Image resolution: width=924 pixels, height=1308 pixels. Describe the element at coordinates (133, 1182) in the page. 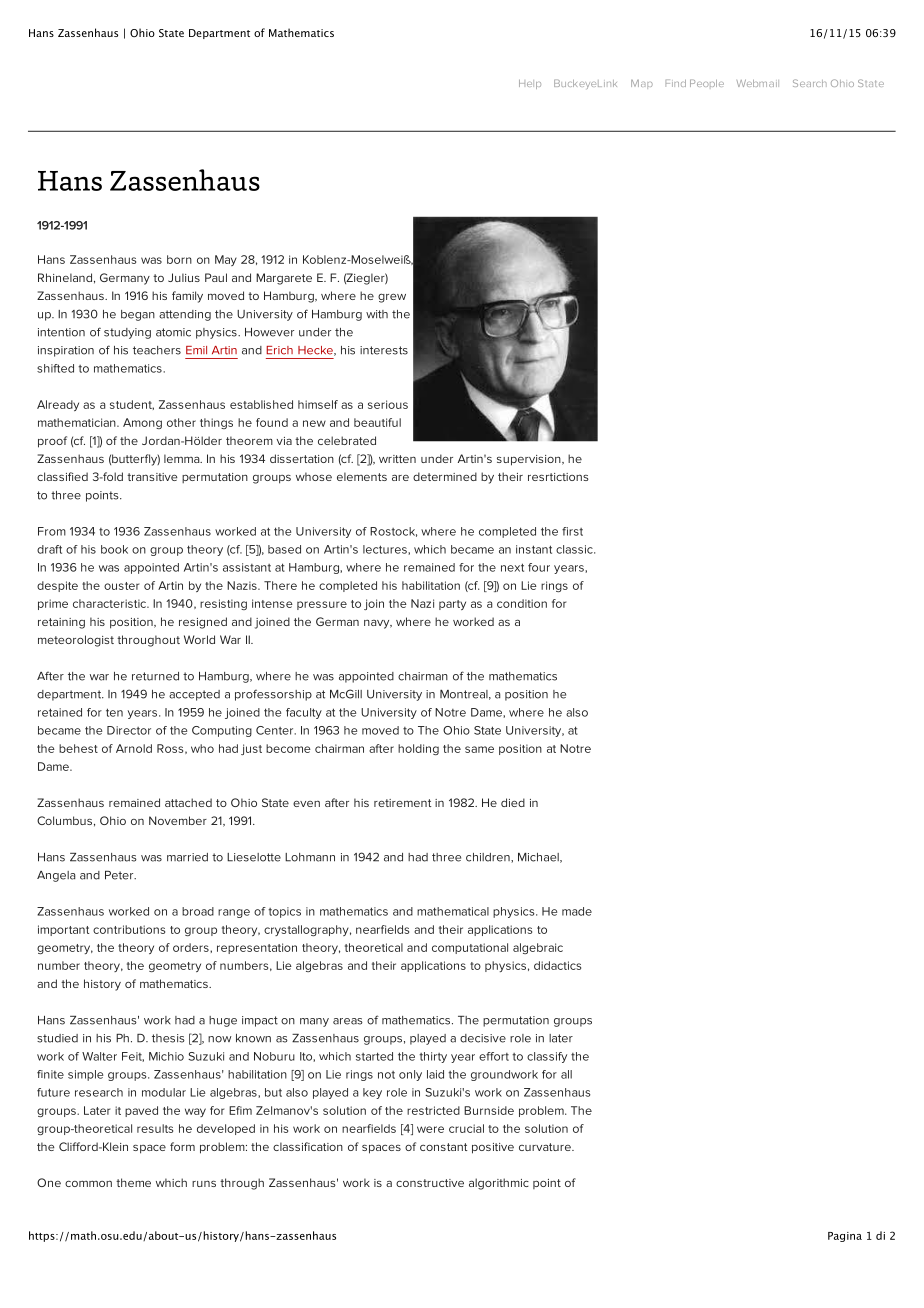

I see `theme` at that location.
